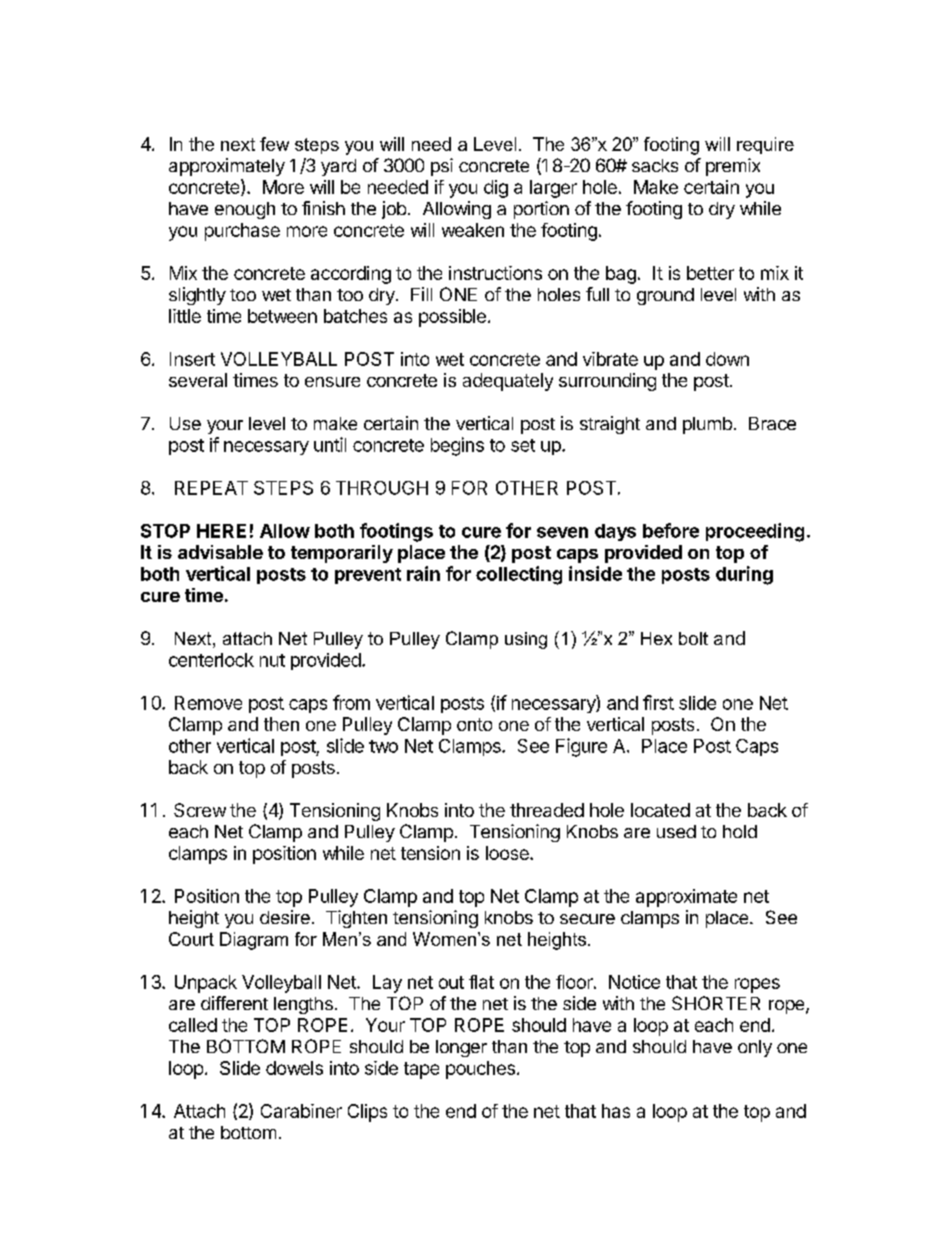 This image has height=1233, width=952. I want to click on dowels, so click(294, 1068).
